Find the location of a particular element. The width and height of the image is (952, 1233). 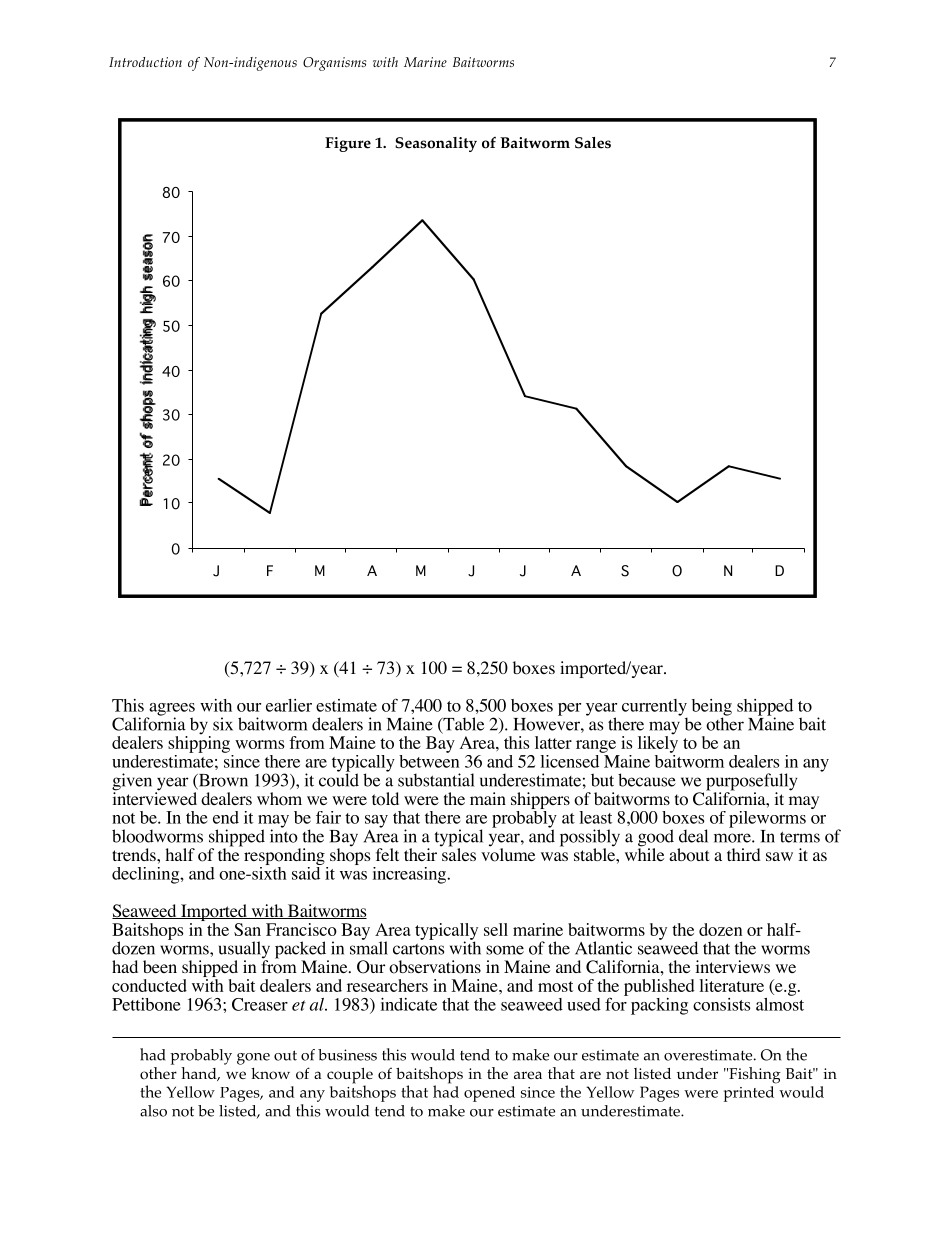

agrees is located at coordinates (171, 710).
